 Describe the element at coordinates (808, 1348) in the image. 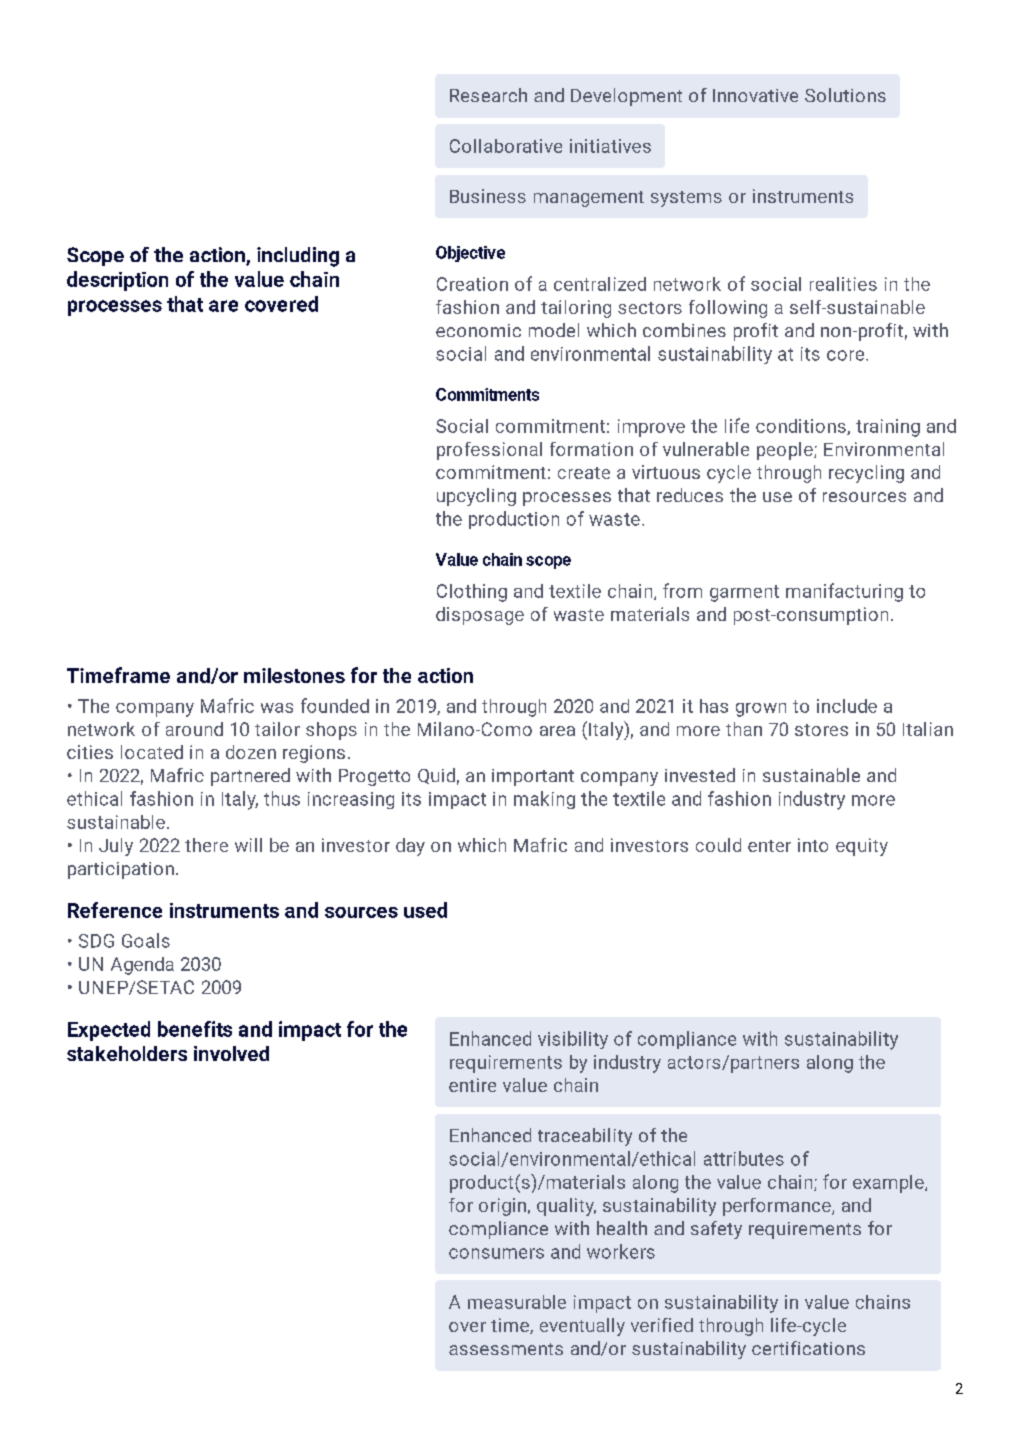

I see `certifications` at that location.
